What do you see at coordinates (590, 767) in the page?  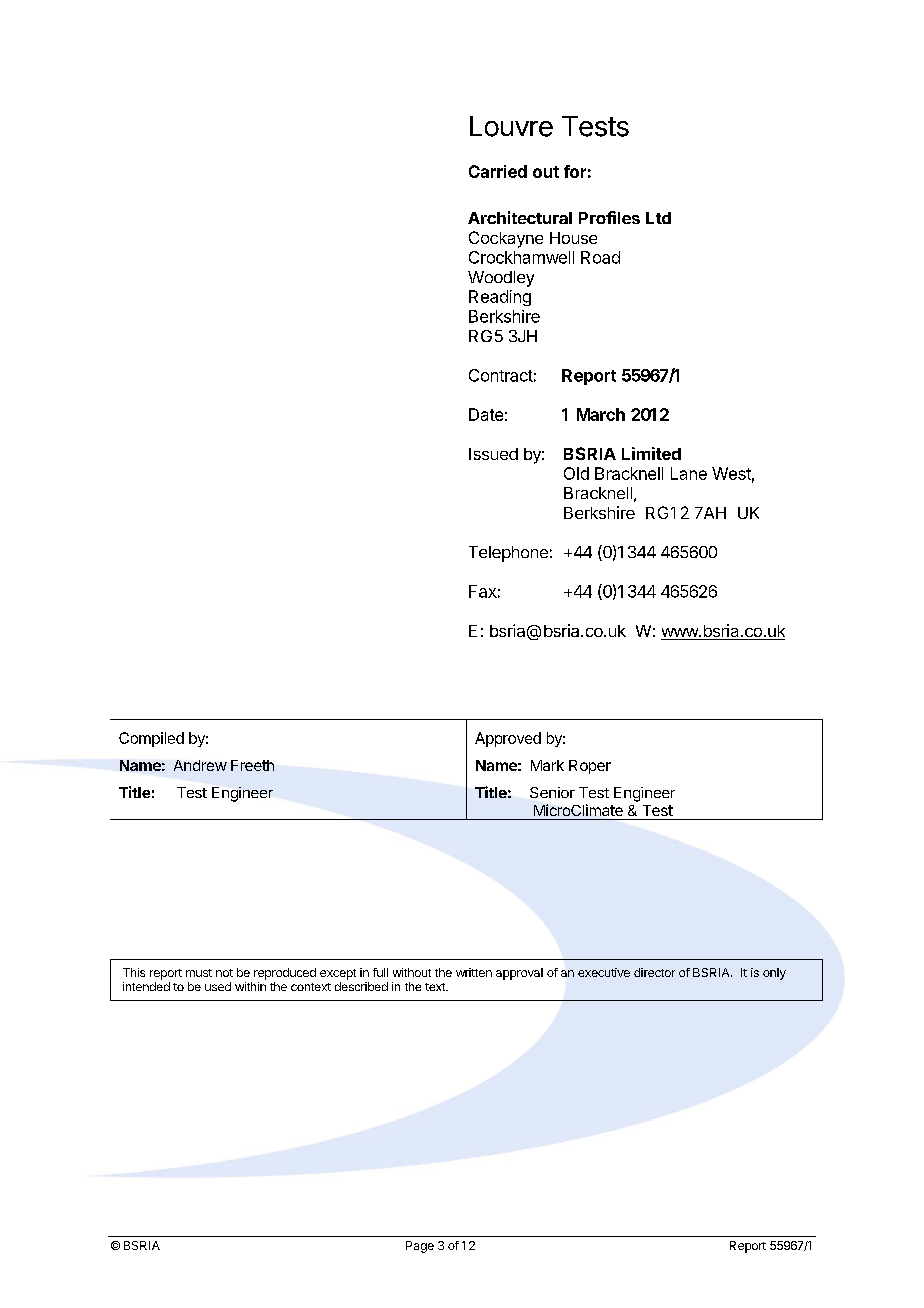 I see `Roper` at bounding box center [590, 767].
